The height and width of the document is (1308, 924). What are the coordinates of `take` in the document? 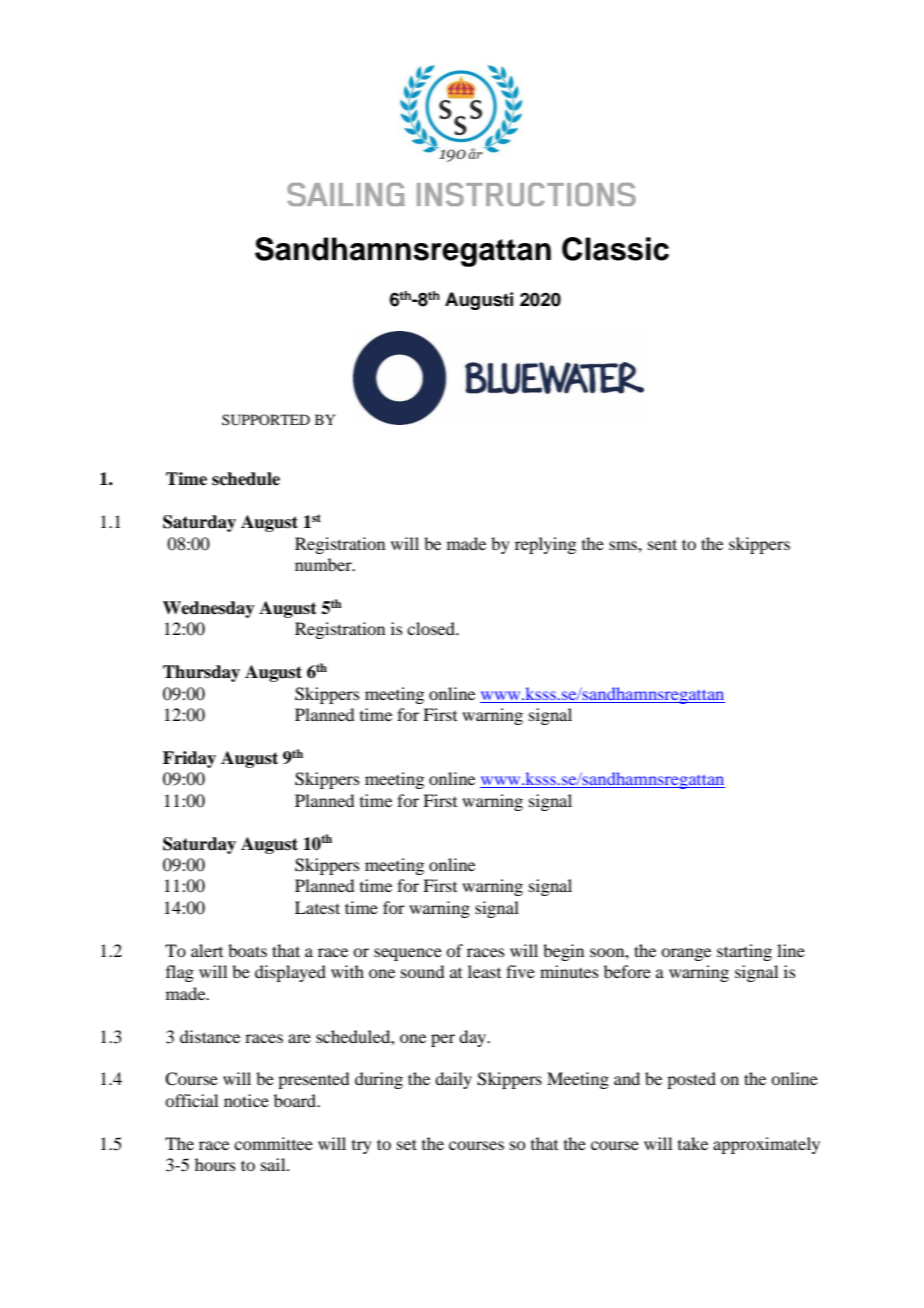 It's located at (693, 1143).
